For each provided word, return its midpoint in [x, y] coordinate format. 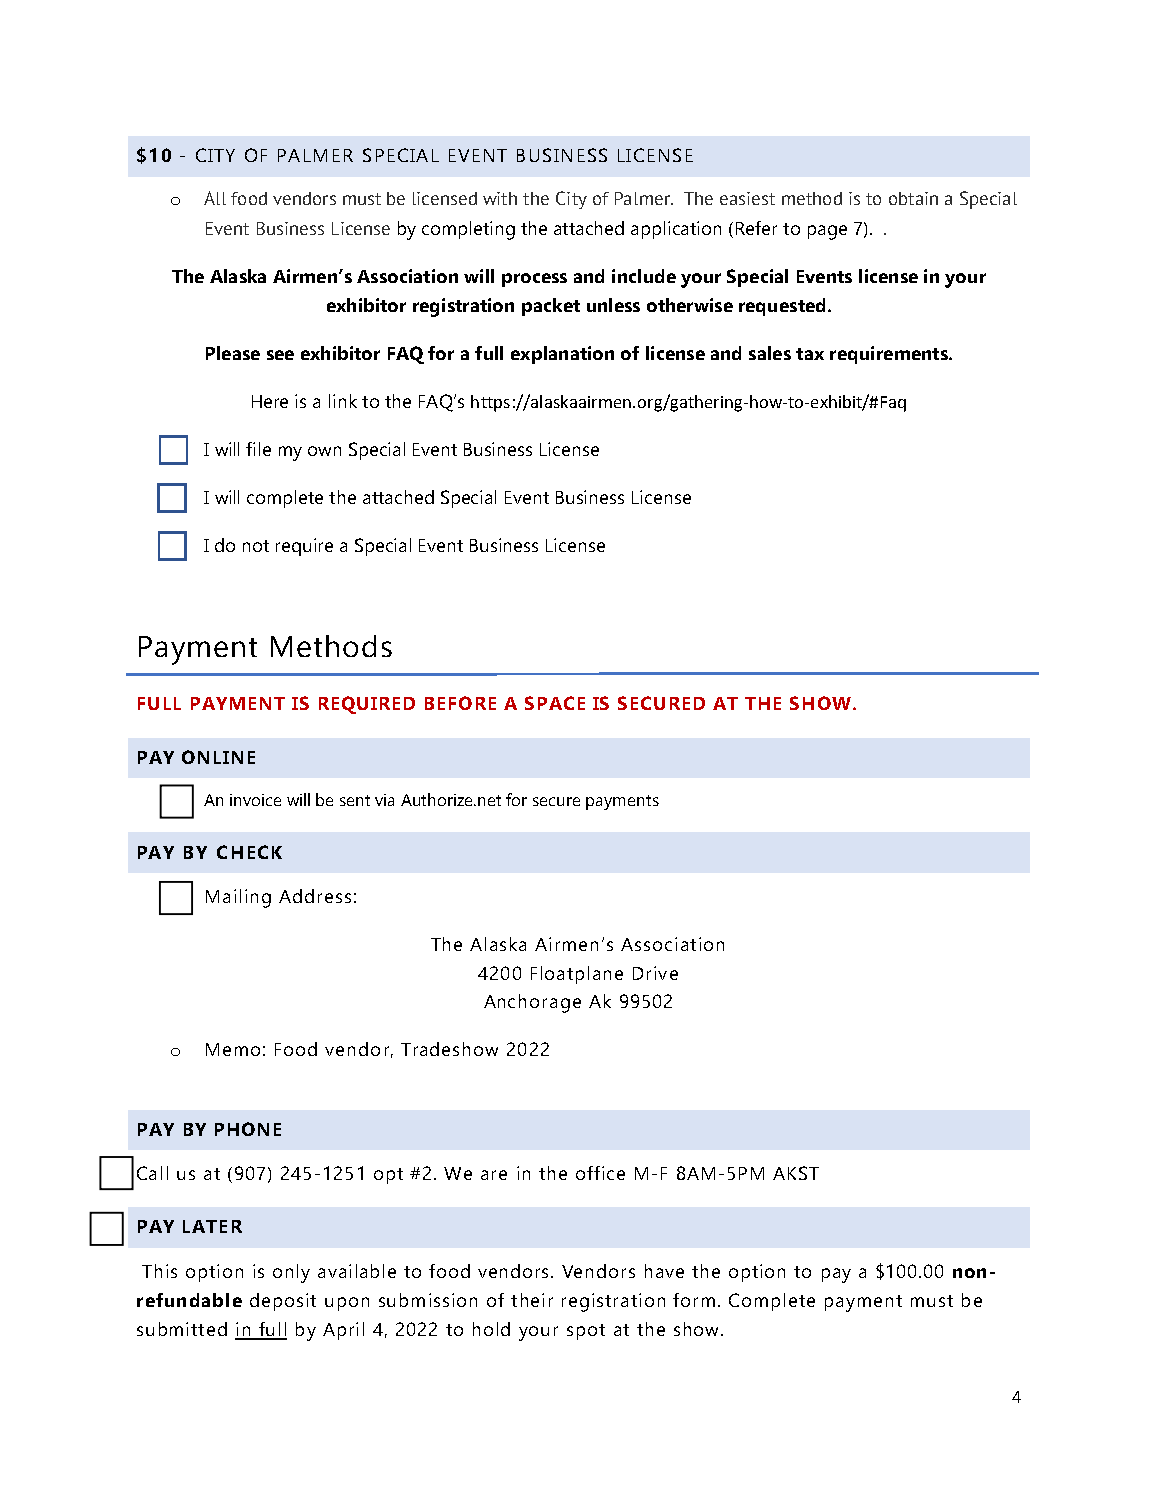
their [532, 1300]
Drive [655, 973]
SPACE [555, 703]
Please [233, 353]
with [500, 198]
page [827, 232]
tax [810, 354]
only [291, 1273]
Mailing [238, 898]
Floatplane [577, 975]
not [256, 546]
